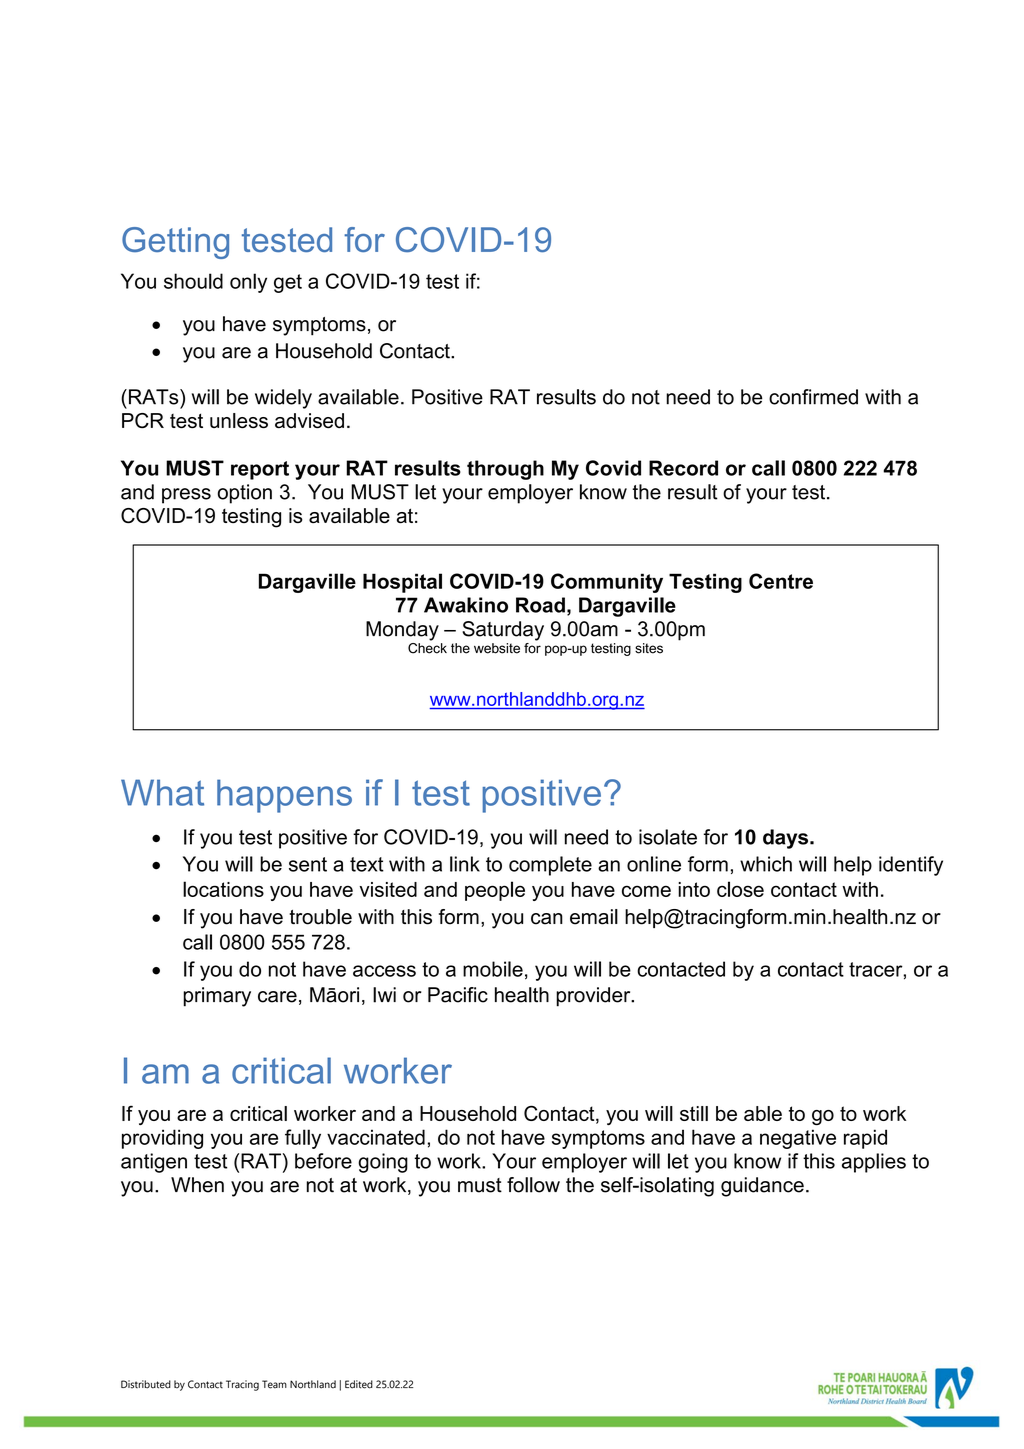 This screenshot has width=1024, height=1449. What do you see at coordinates (813, 397) in the screenshot?
I see `confirmed` at bounding box center [813, 397].
